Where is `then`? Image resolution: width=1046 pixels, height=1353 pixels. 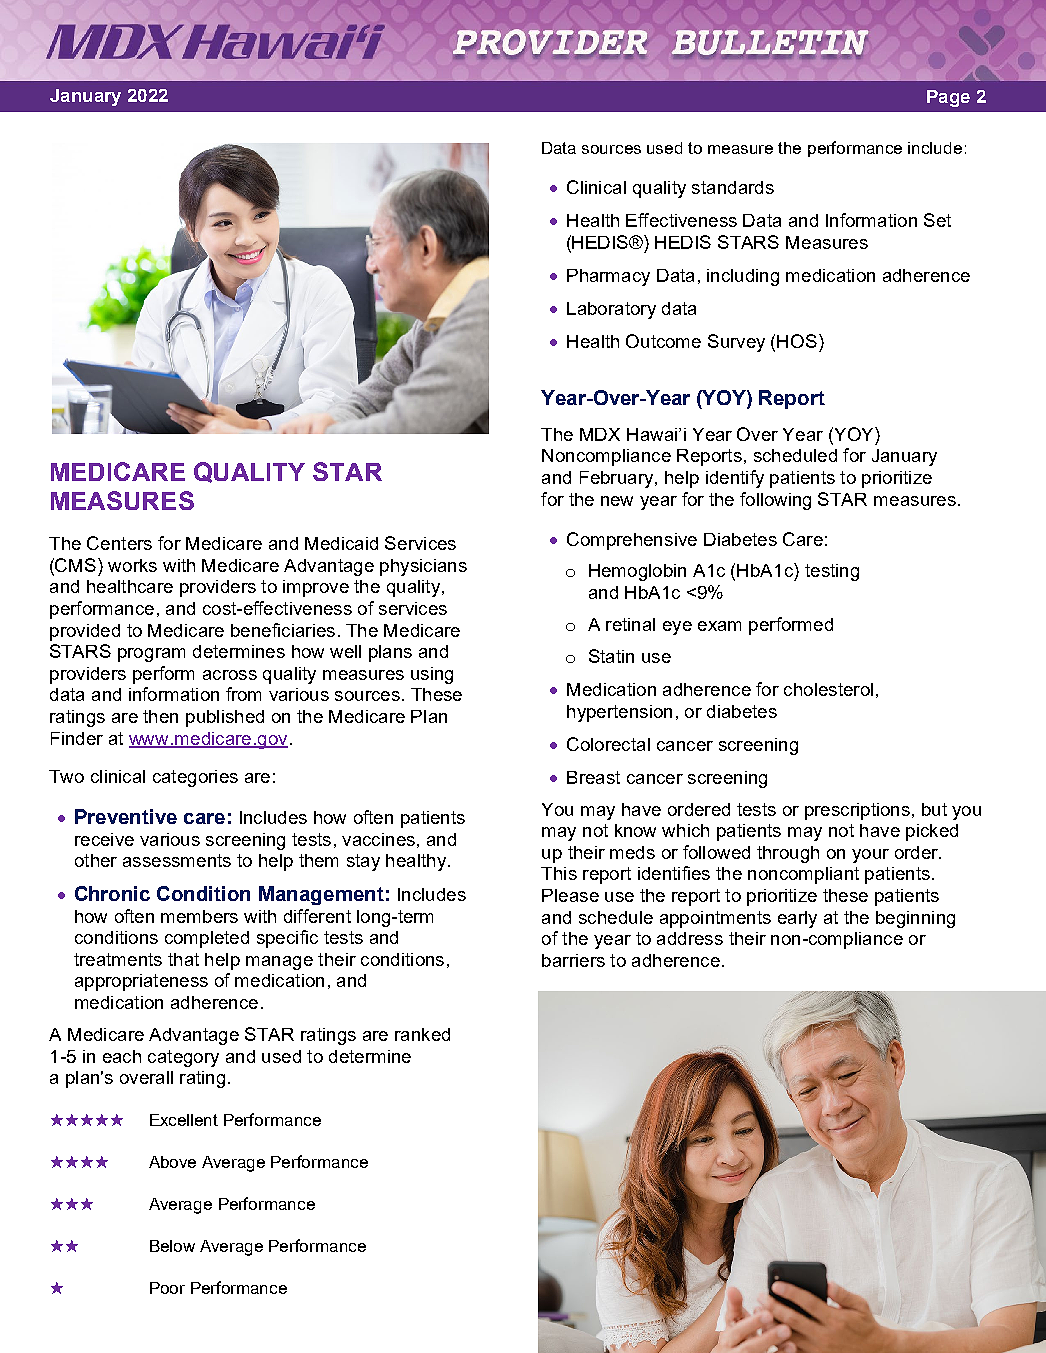 then is located at coordinates (160, 716).
